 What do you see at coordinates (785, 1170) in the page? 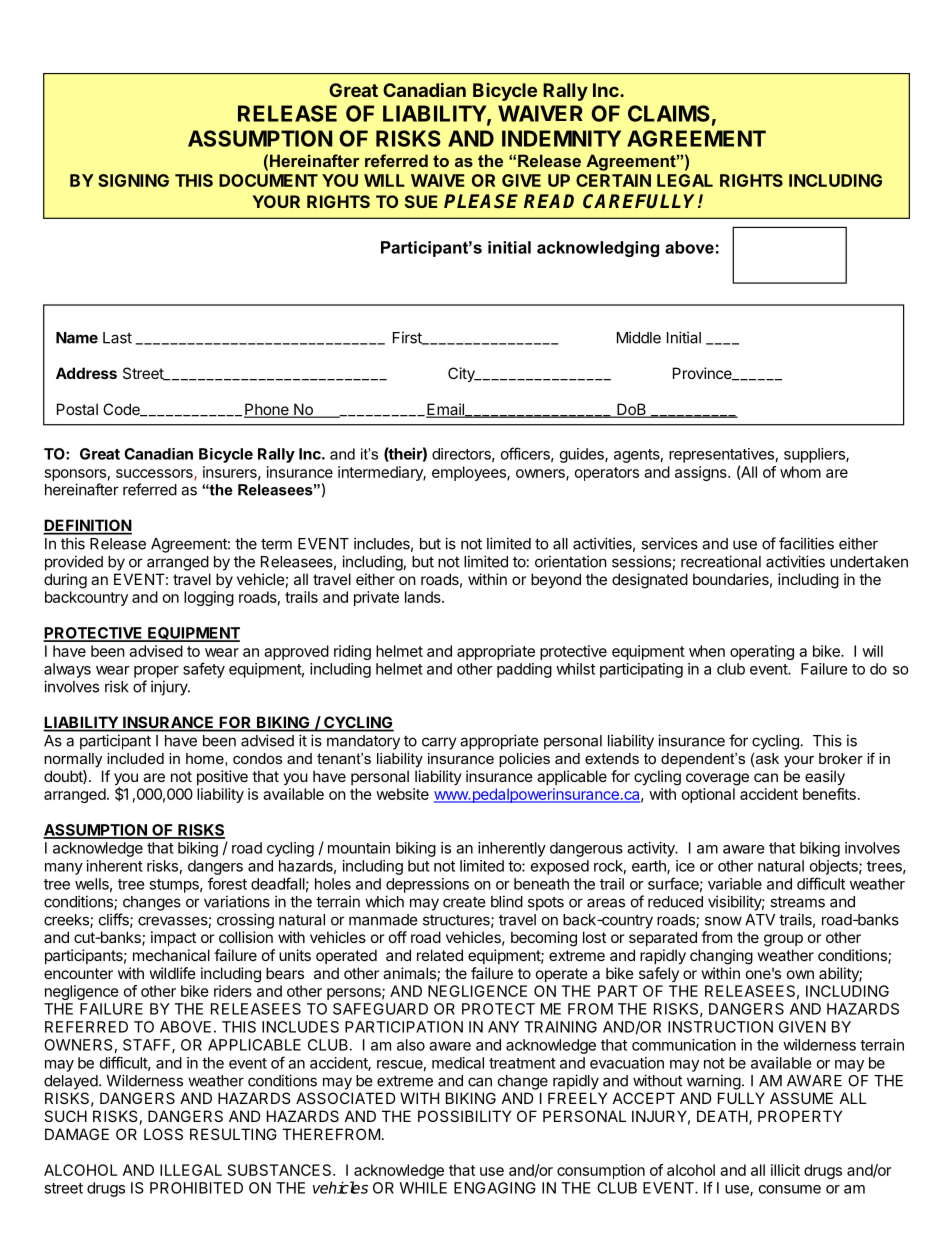
I see `illicit` at bounding box center [785, 1170].
